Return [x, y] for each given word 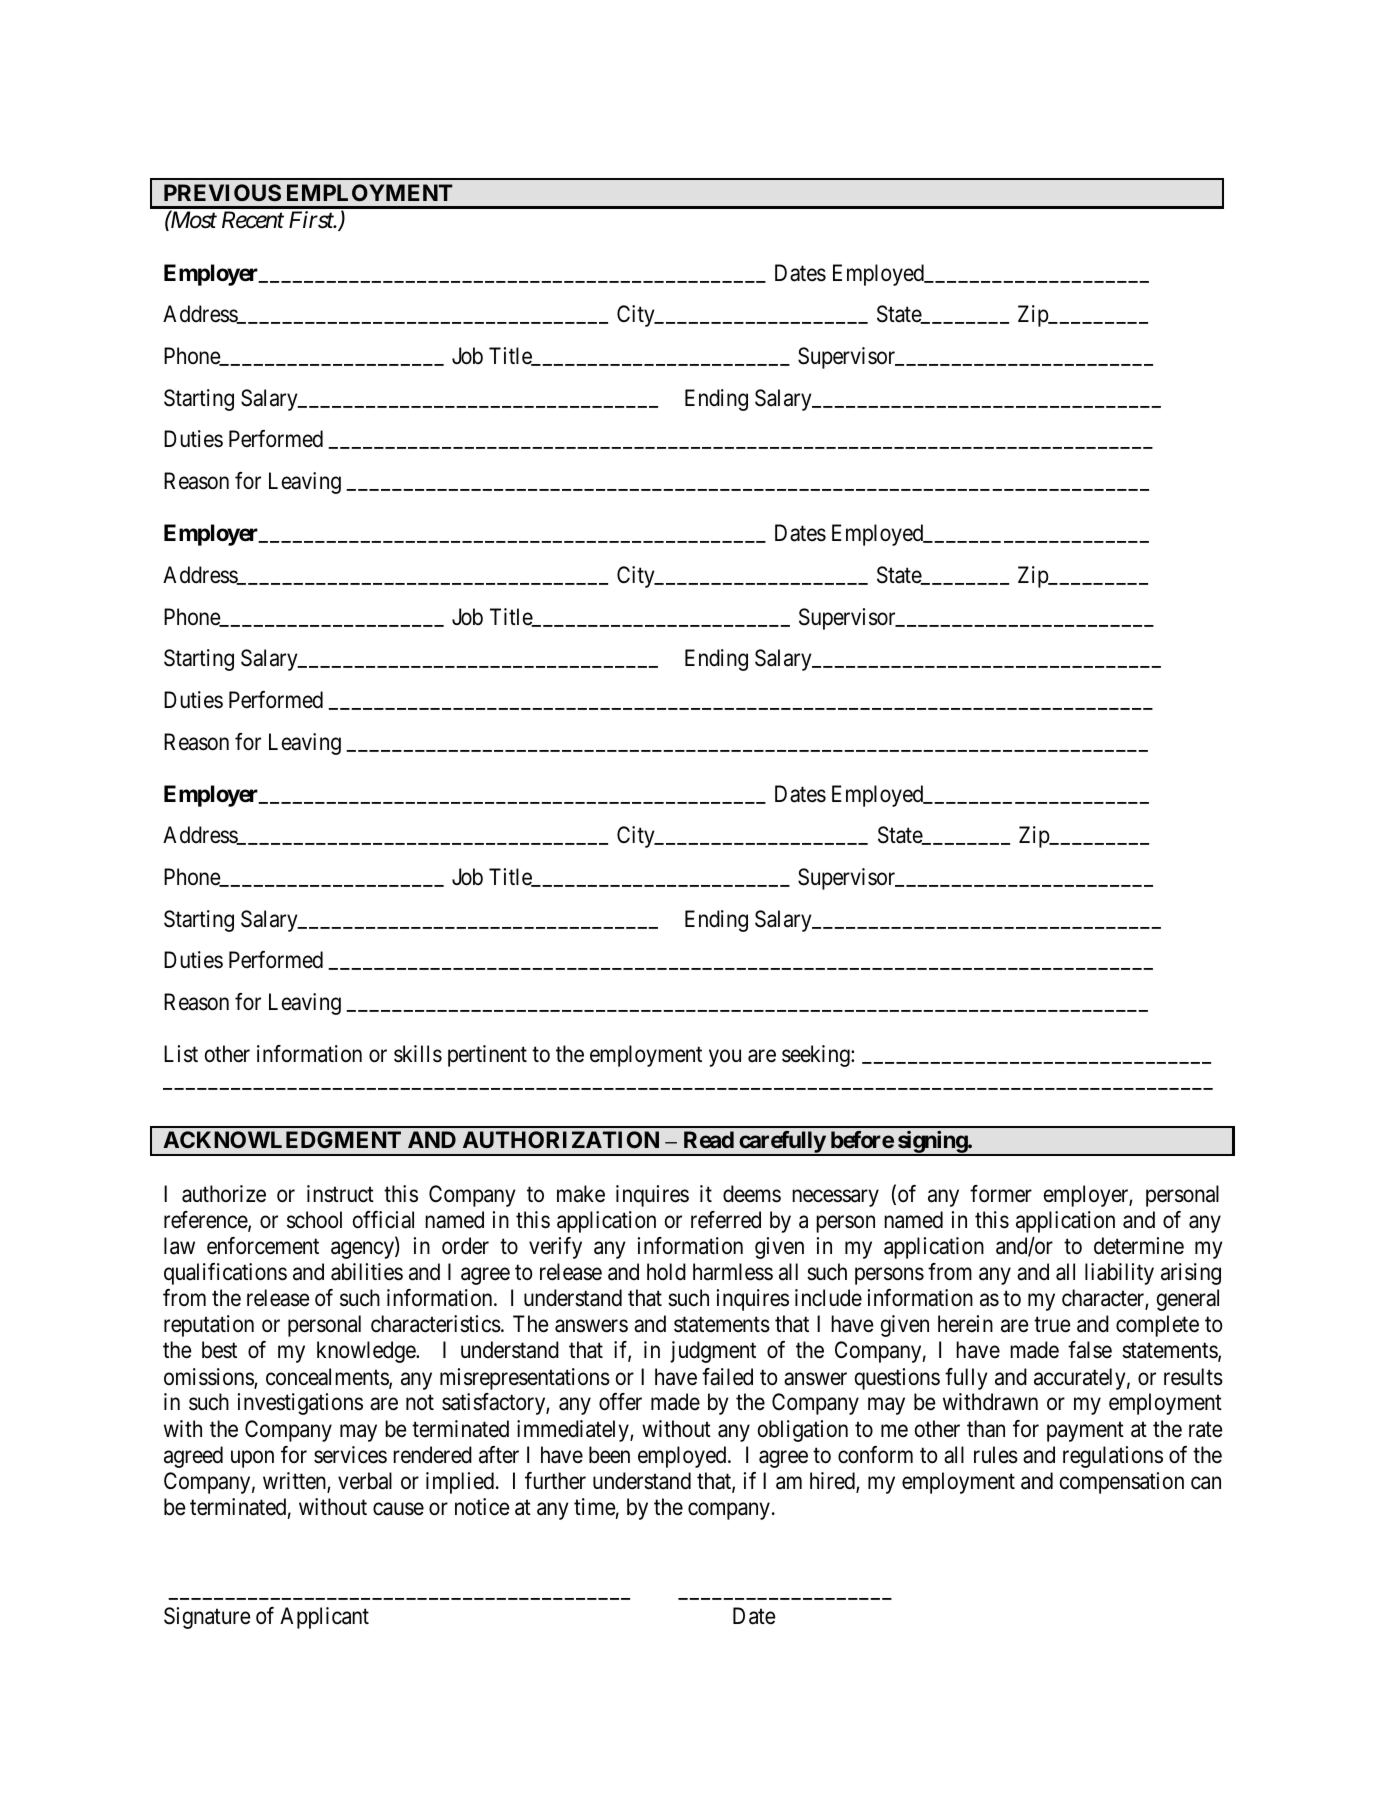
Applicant [324, 1618]
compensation [1122, 1483]
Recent [253, 220]
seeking [817, 1056]
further [555, 1481]
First [312, 220]
